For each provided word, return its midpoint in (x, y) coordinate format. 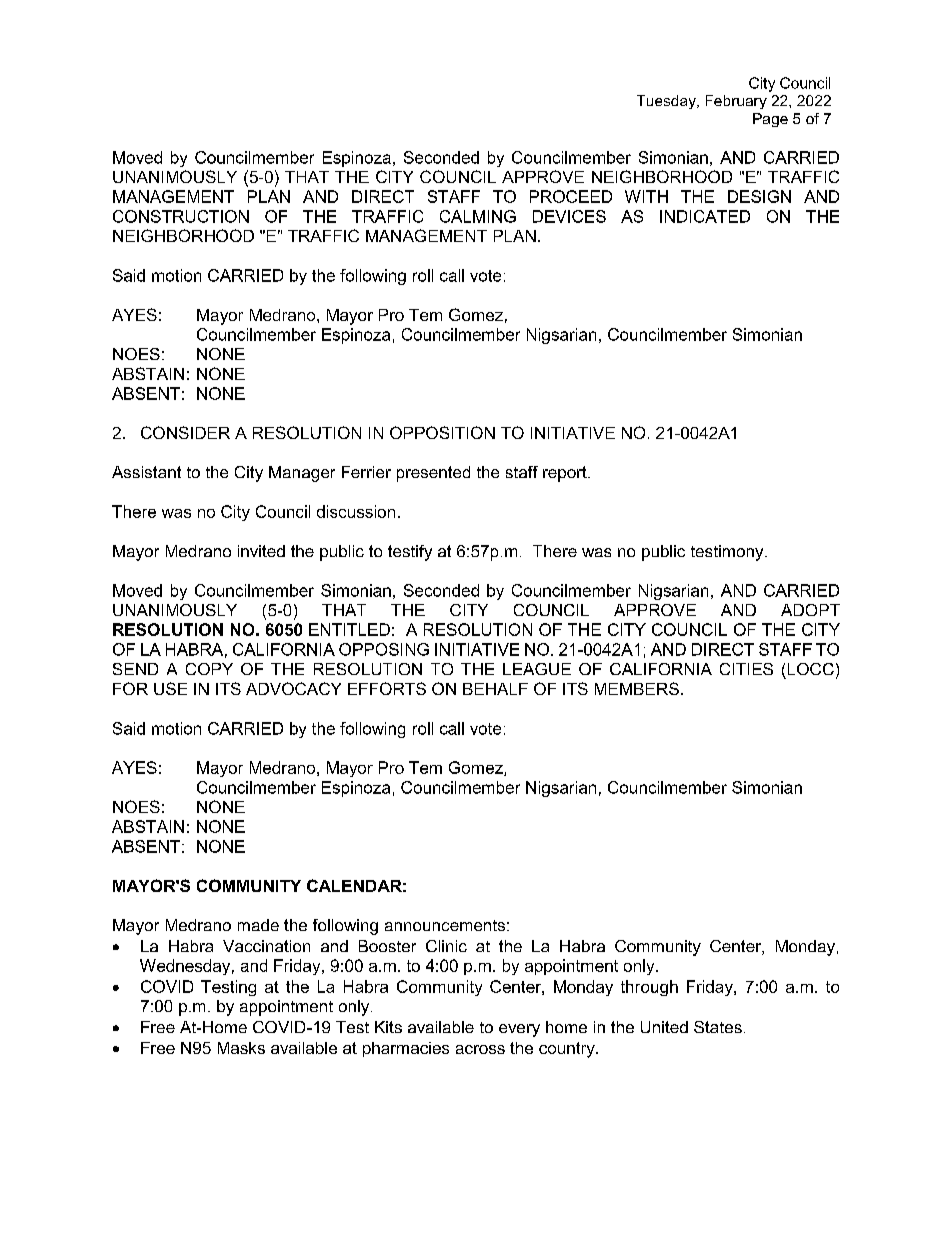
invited (261, 551)
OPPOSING (384, 649)
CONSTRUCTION (181, 216)
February (736, 102)
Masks (241, 1048)
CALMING (478, 216)
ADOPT (810, 610)
